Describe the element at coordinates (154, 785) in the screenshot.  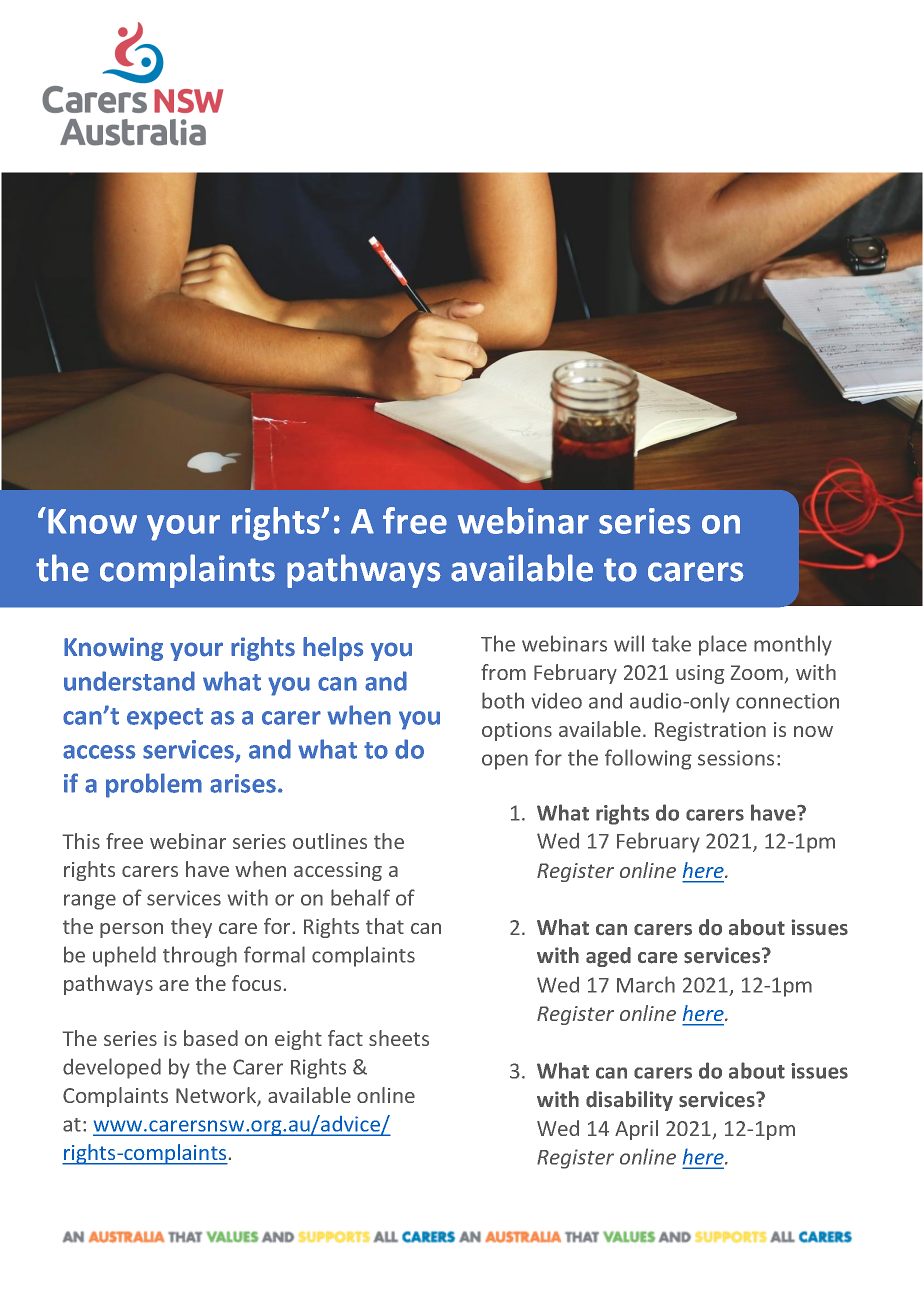
I see `problem` at that location.
